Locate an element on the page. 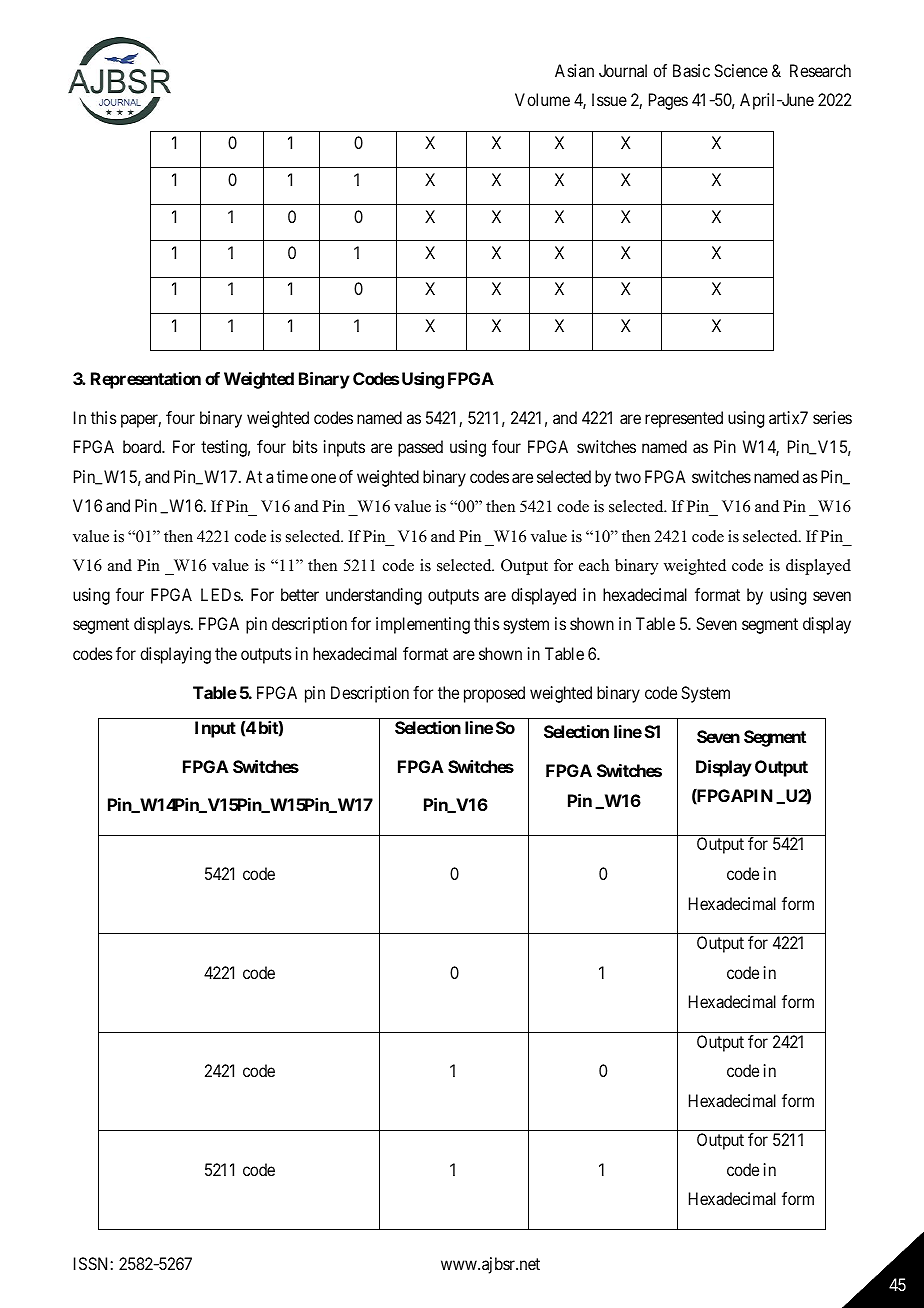  Science is located at coordinates (741, 70).
